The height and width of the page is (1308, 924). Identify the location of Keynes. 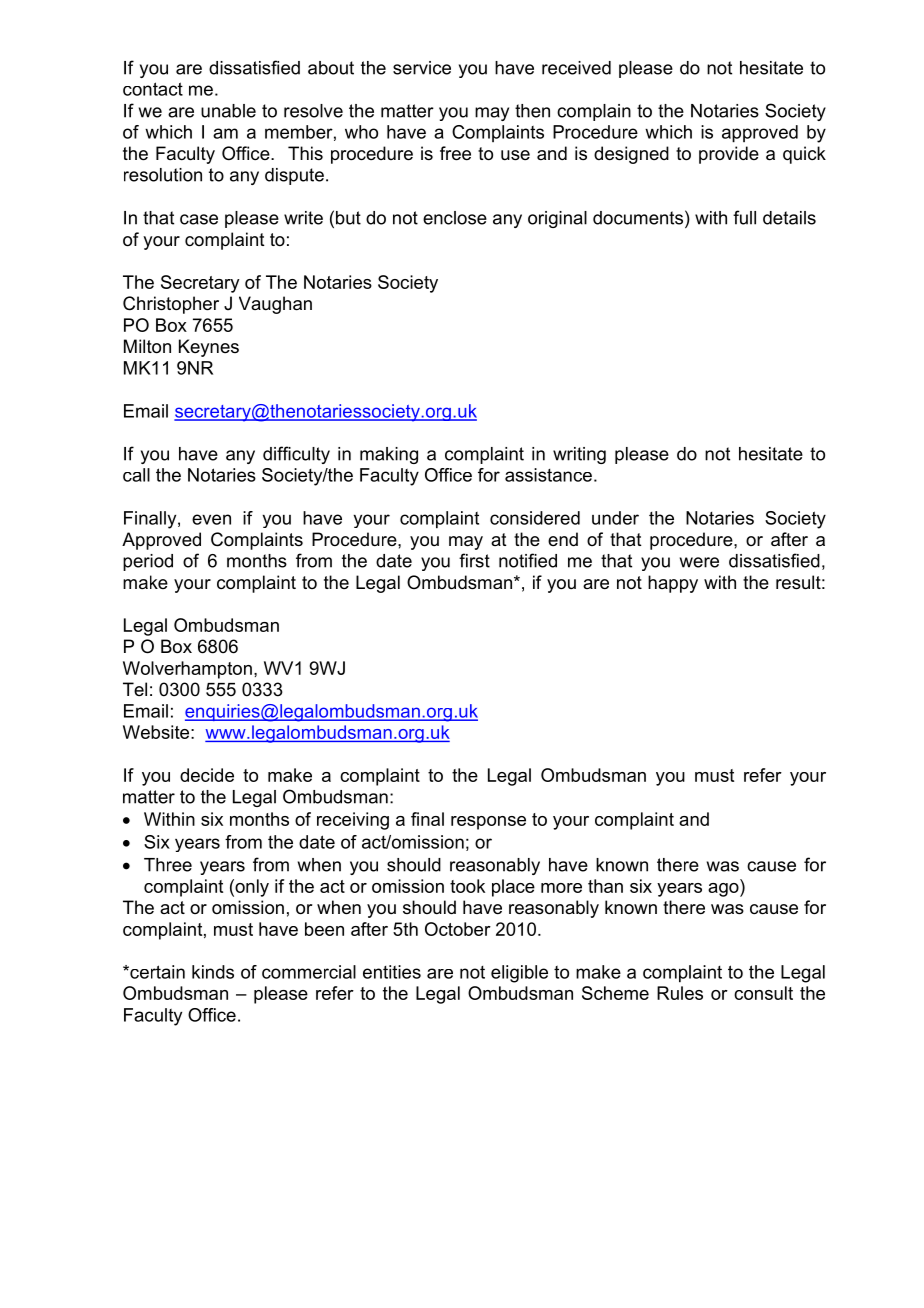
(209, 348).
